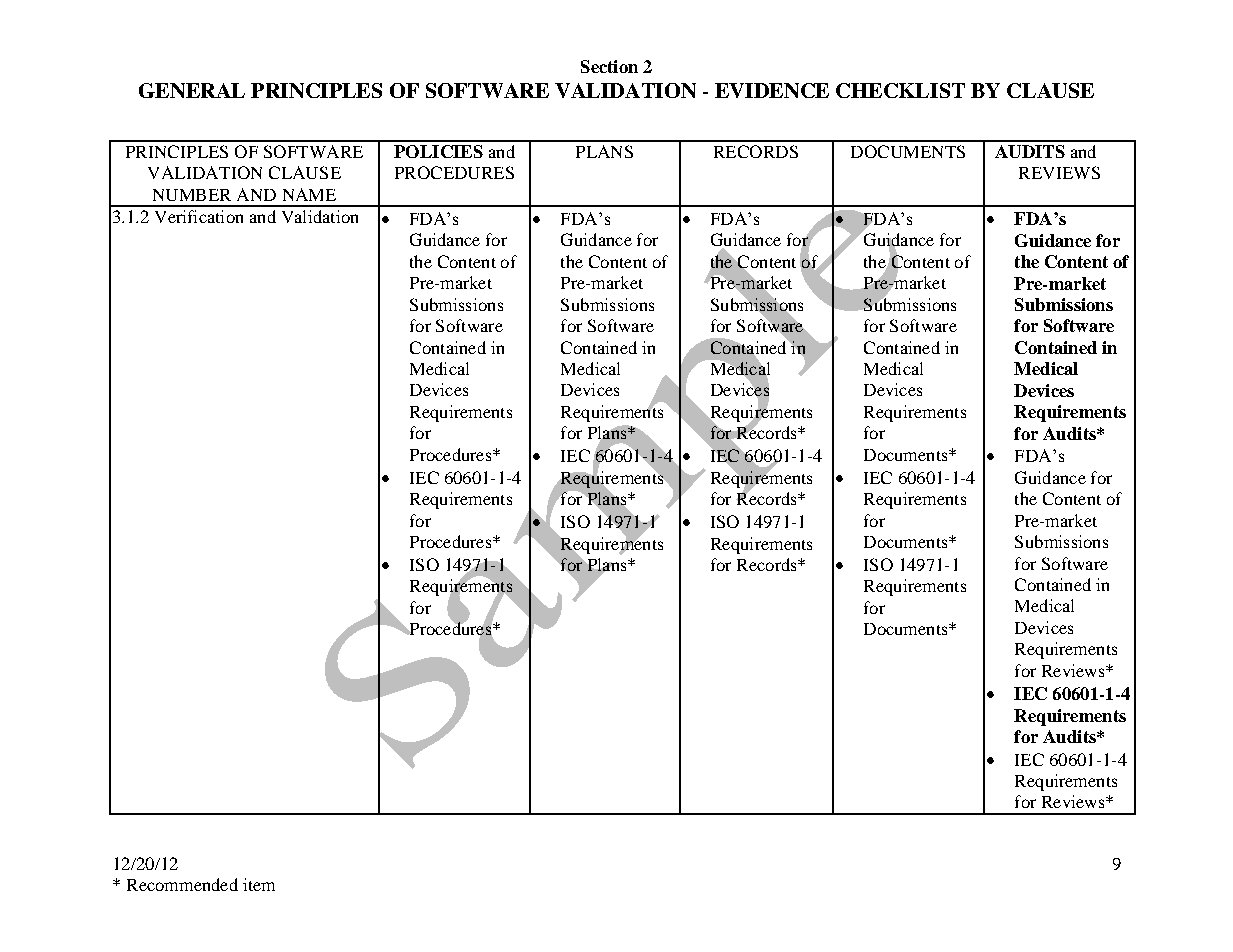 Image resolution: width=1233 pixels, height=952 pixels. What do you see at coordinates (772, 90) in the page?
I see `EVIDENCE` at bounding box center [772, 90].
